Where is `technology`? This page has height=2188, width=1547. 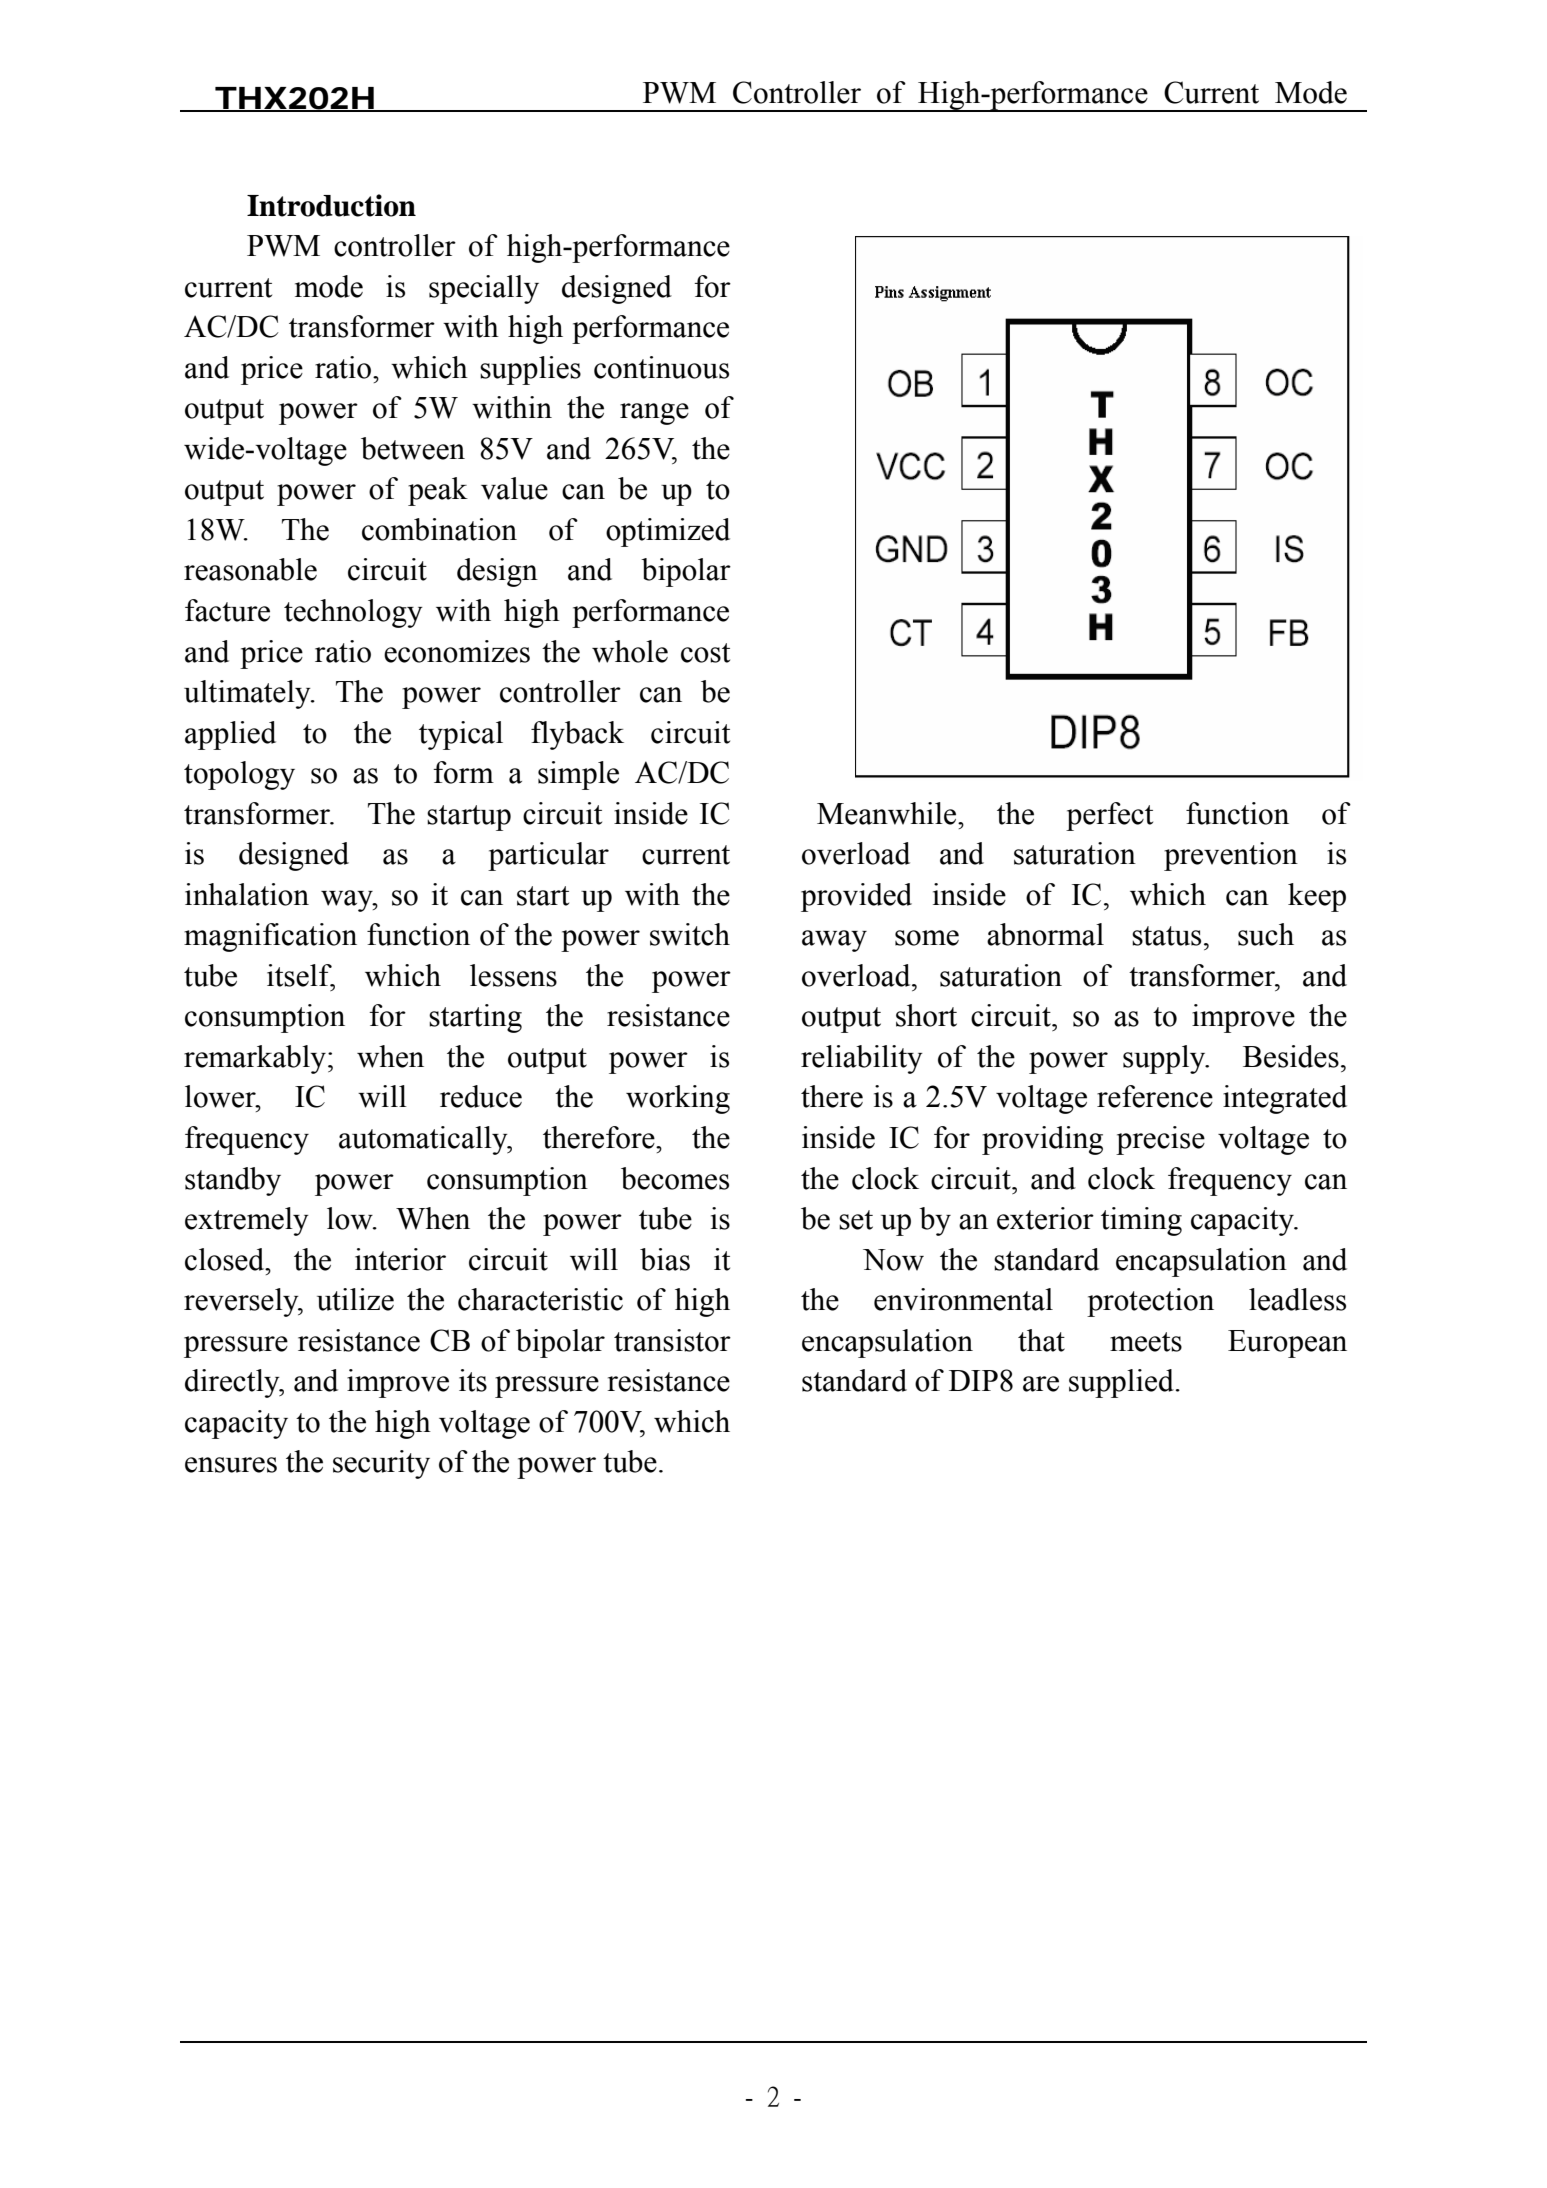
technology is located at coordinates (353, 613).
